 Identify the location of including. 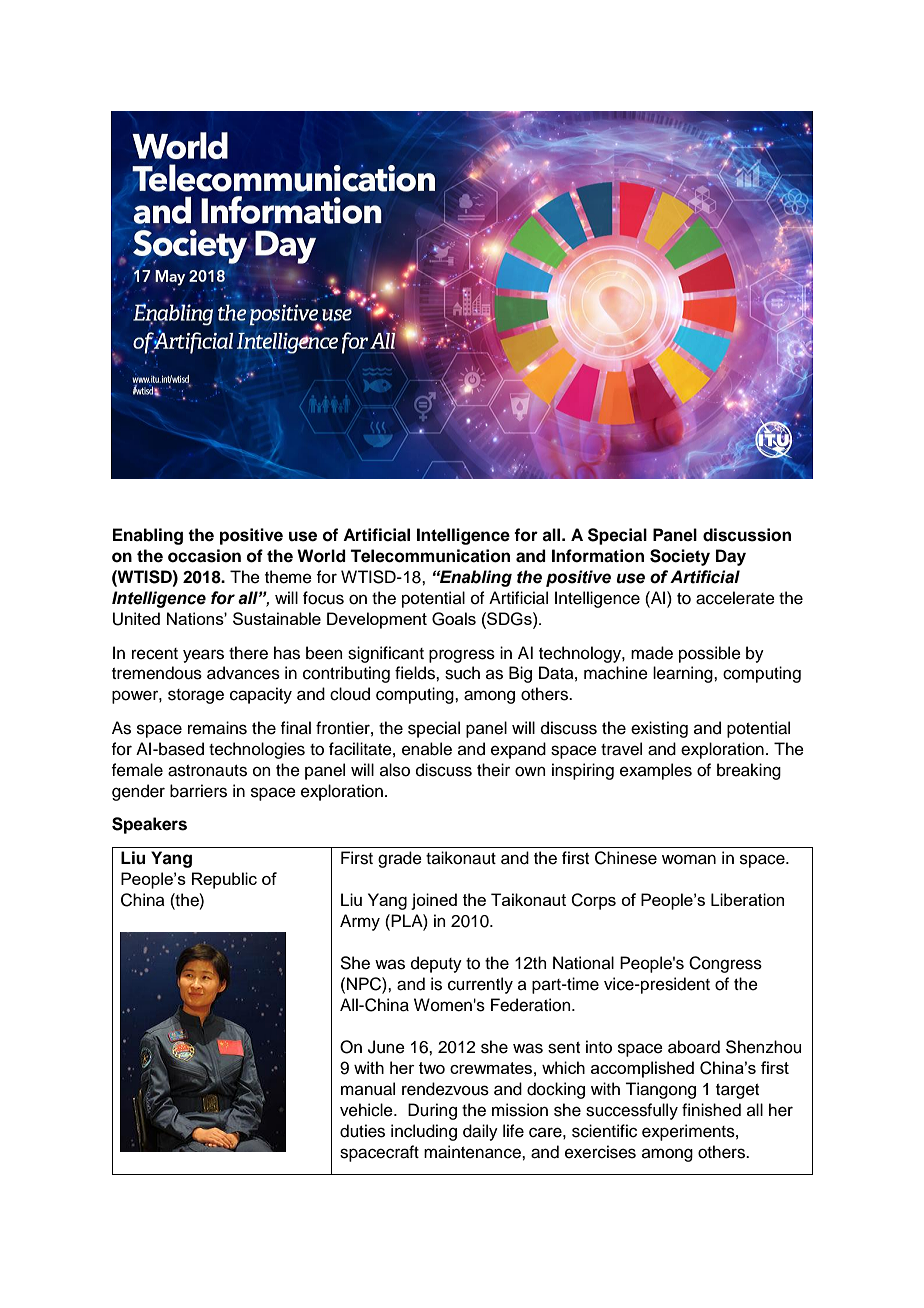
(424, 1132).
